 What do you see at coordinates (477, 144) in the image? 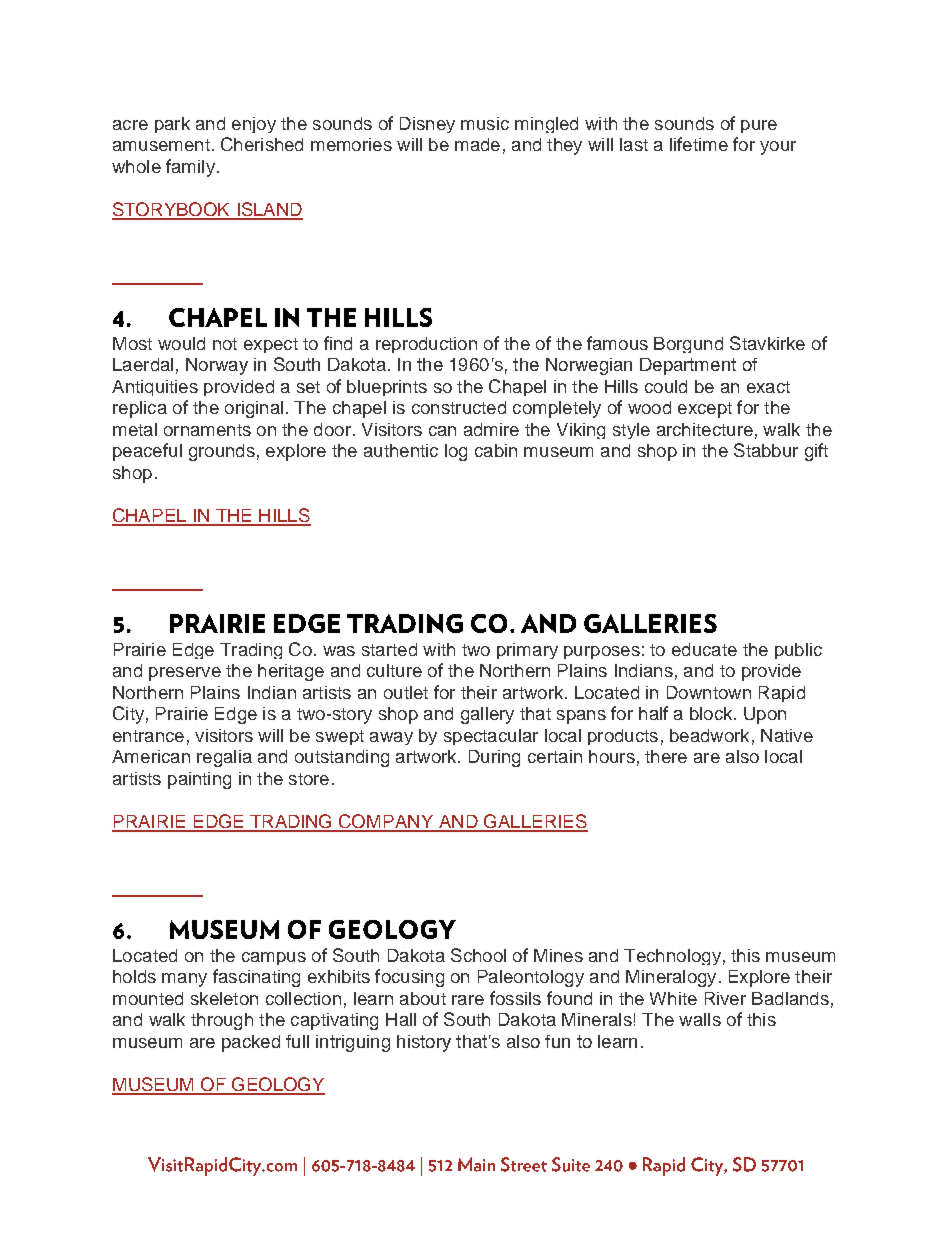
I see `made` at bounding box center [477, 144].
